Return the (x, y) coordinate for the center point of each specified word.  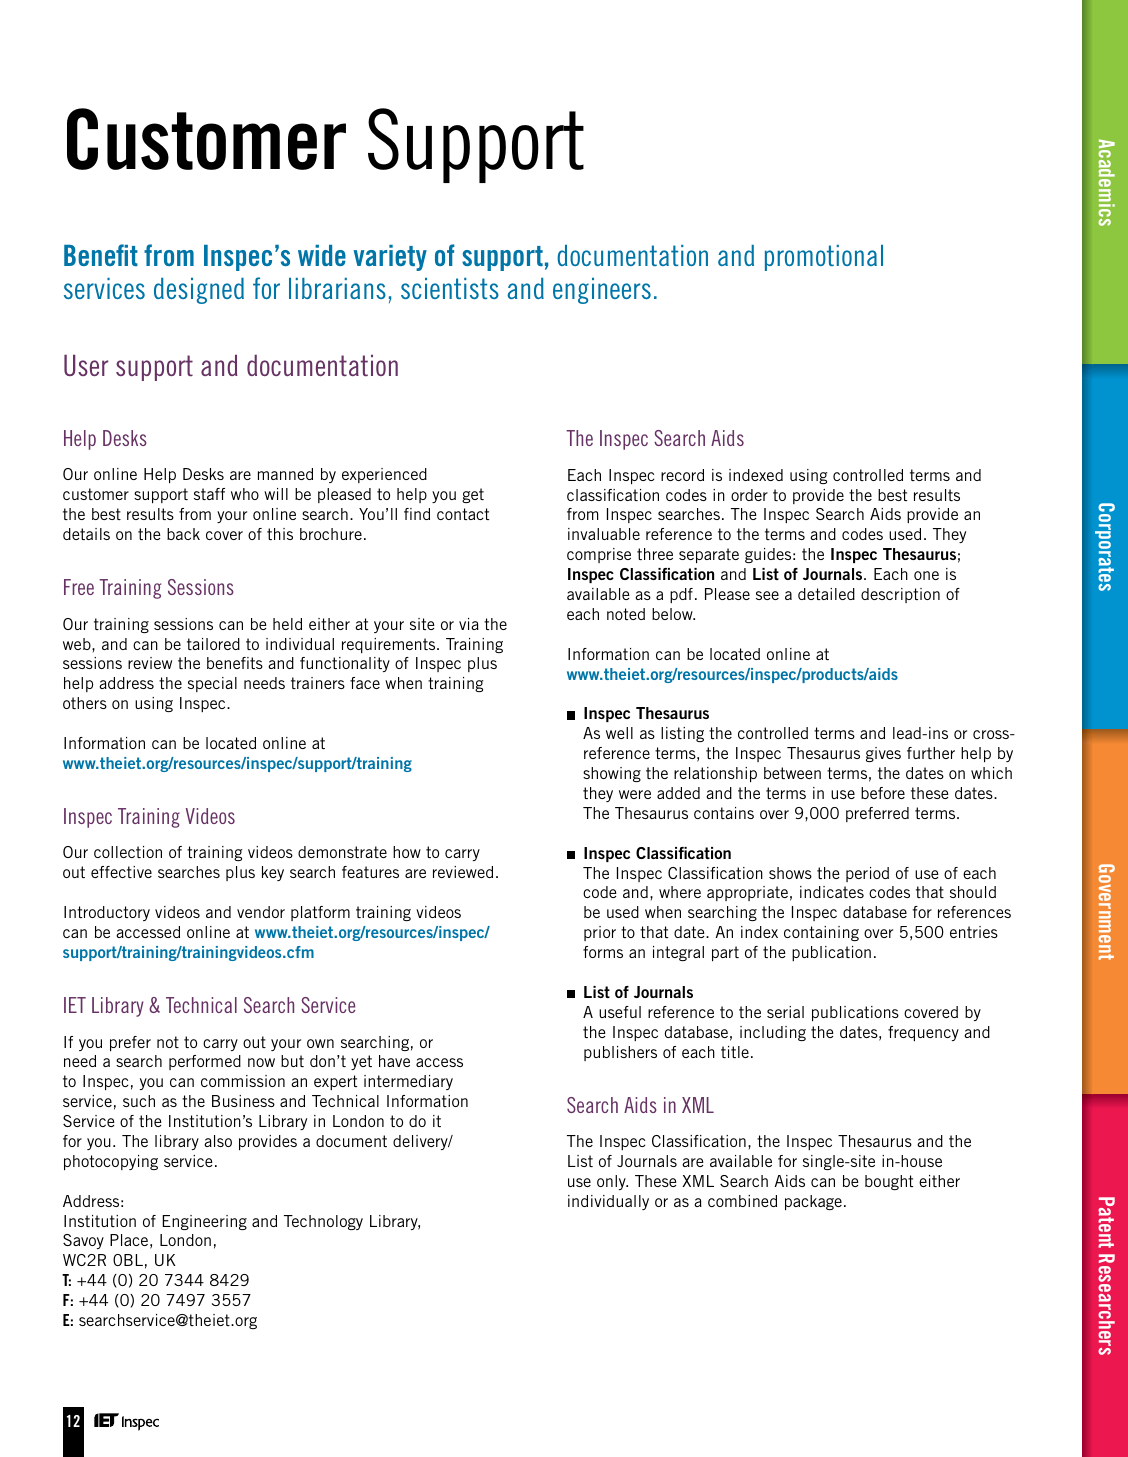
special (212, 684)
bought (889, 1182)
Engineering (204, 1222)
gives (883, 754)
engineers (602, 291)
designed (199, 291)
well (619, 733)
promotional (824, 258)
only (612, 1182)
